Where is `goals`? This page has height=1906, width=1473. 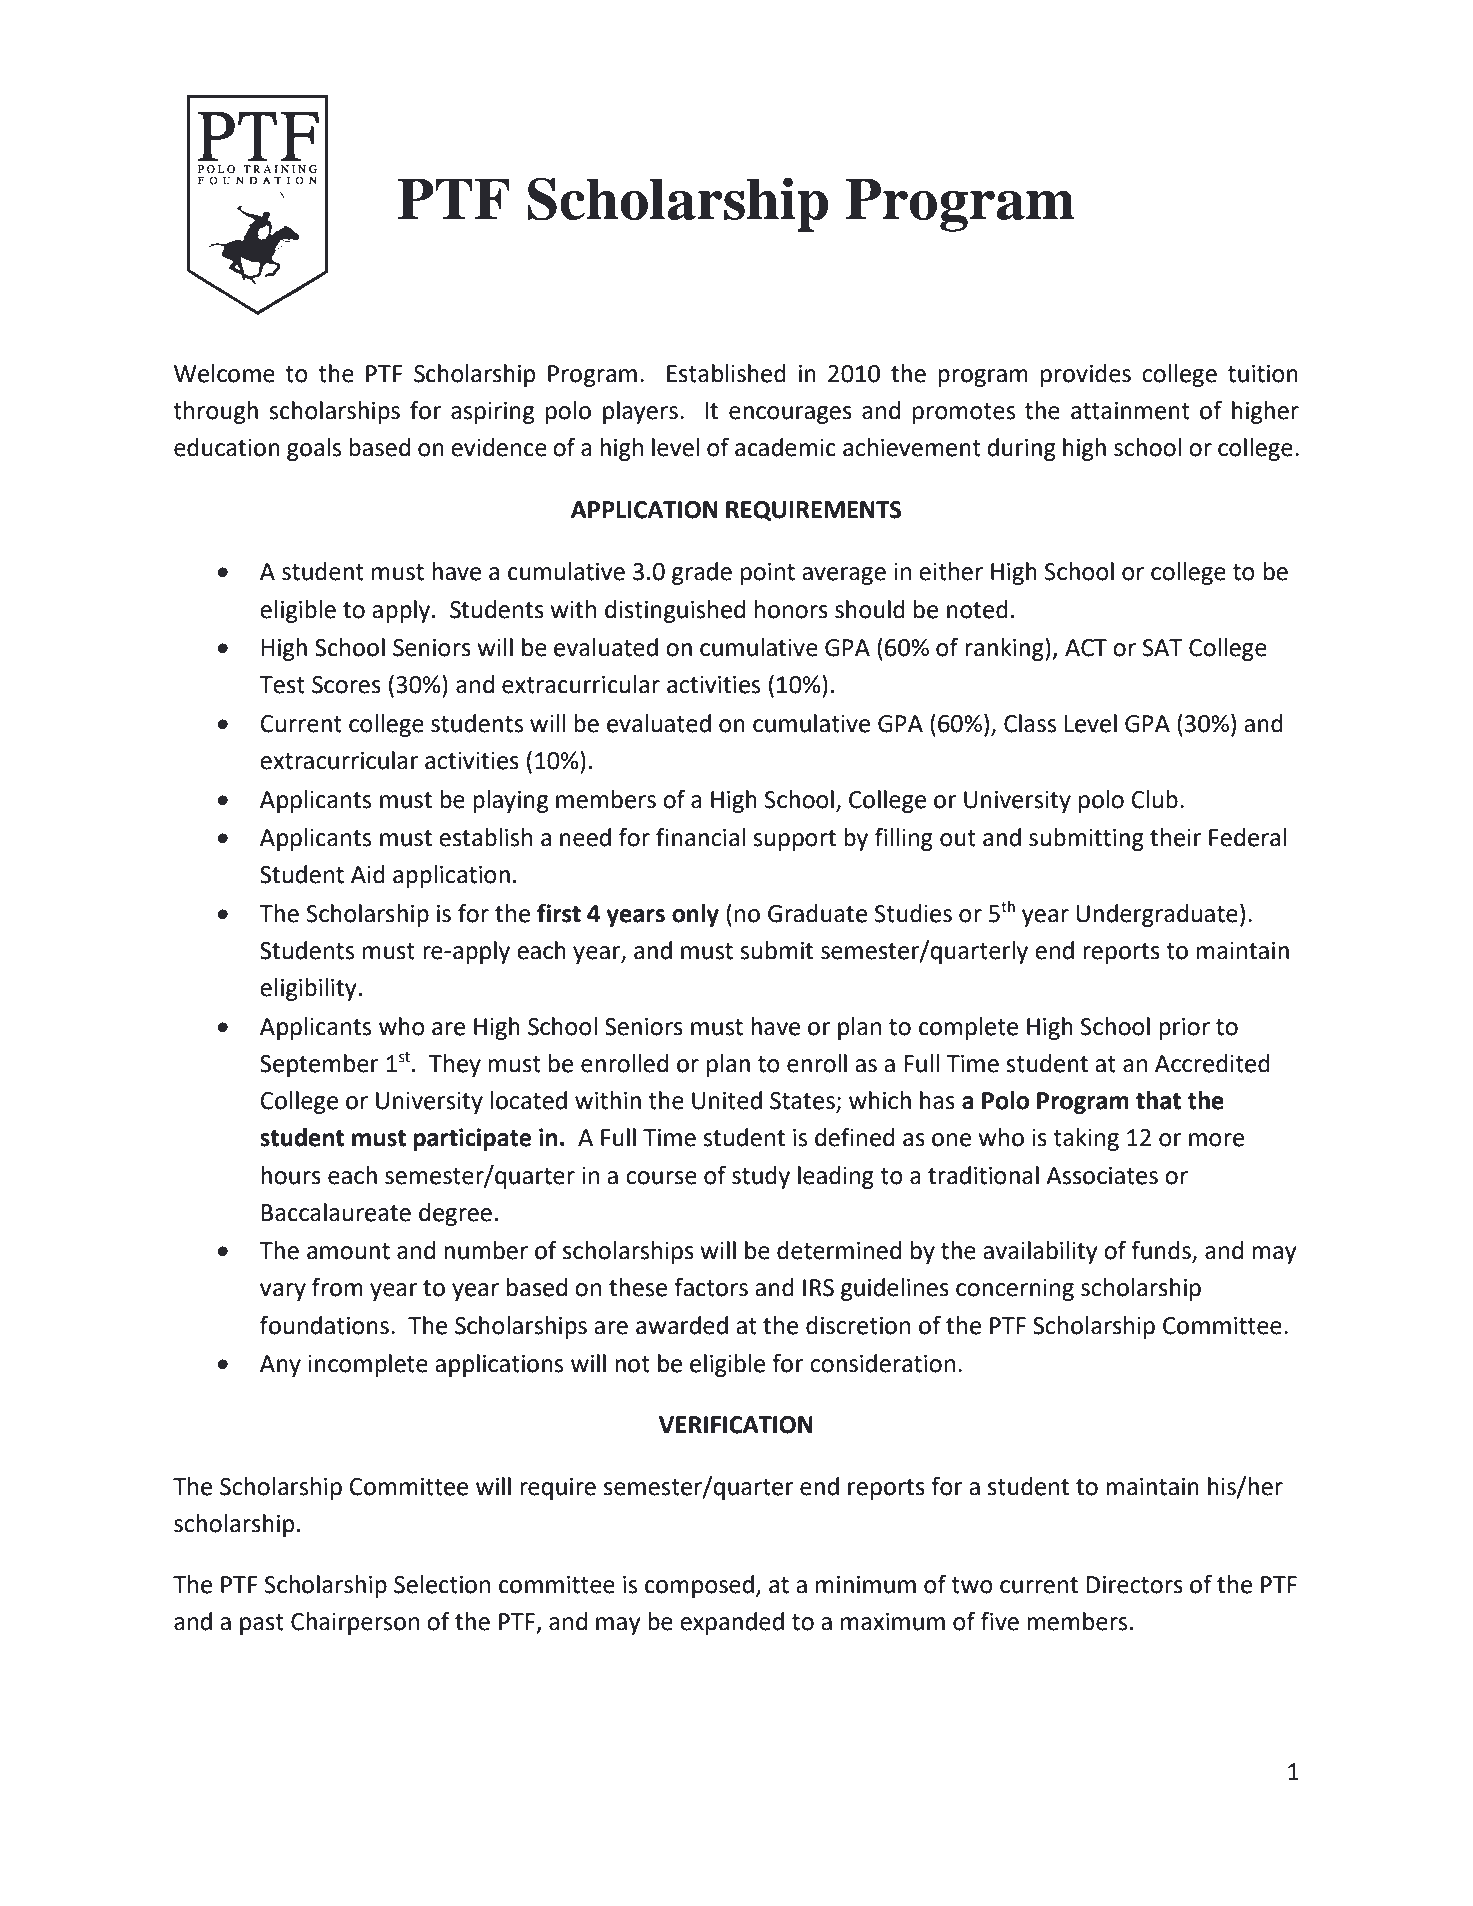
goals is located at coordinates (314, 449).
